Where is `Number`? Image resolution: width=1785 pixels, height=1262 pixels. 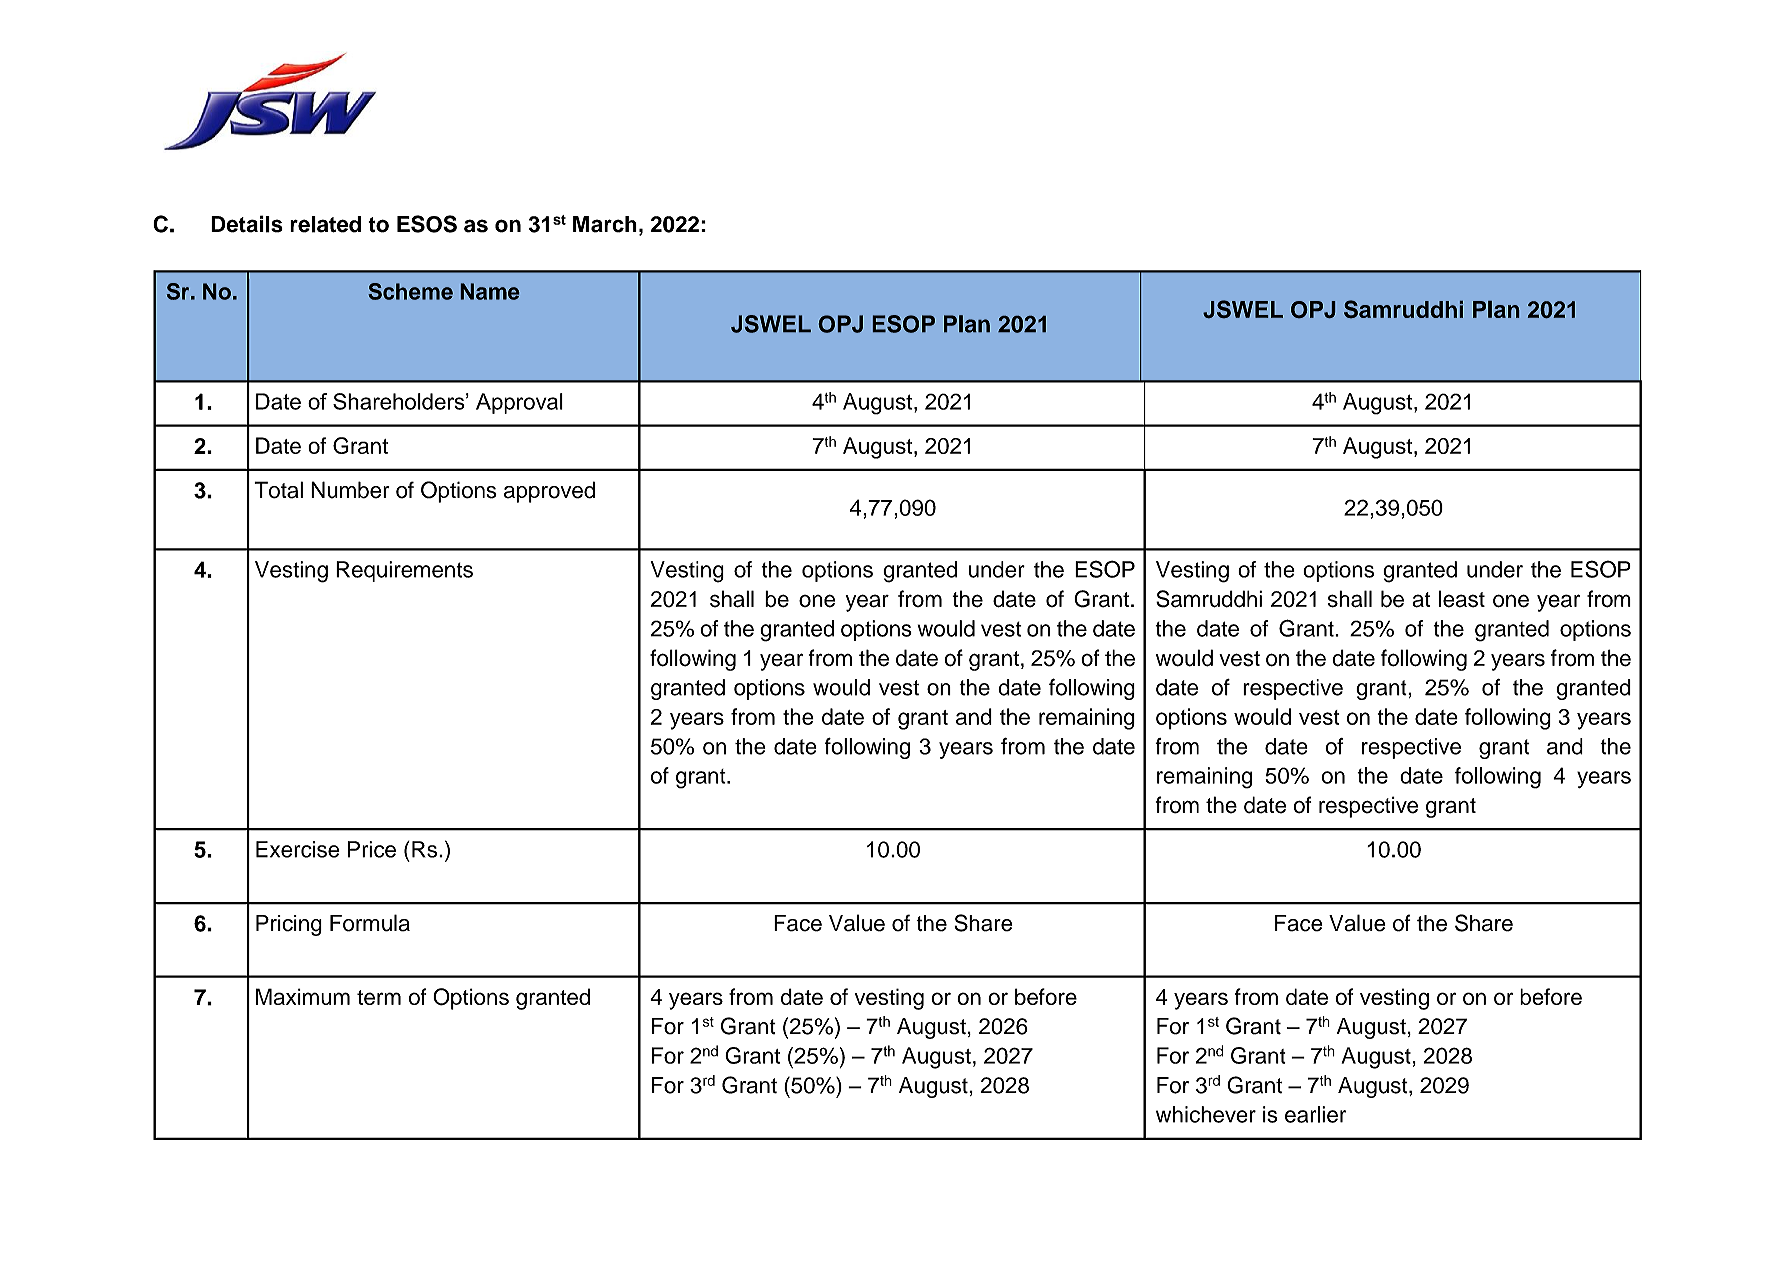 Number is located at coordinates (350, 490).
